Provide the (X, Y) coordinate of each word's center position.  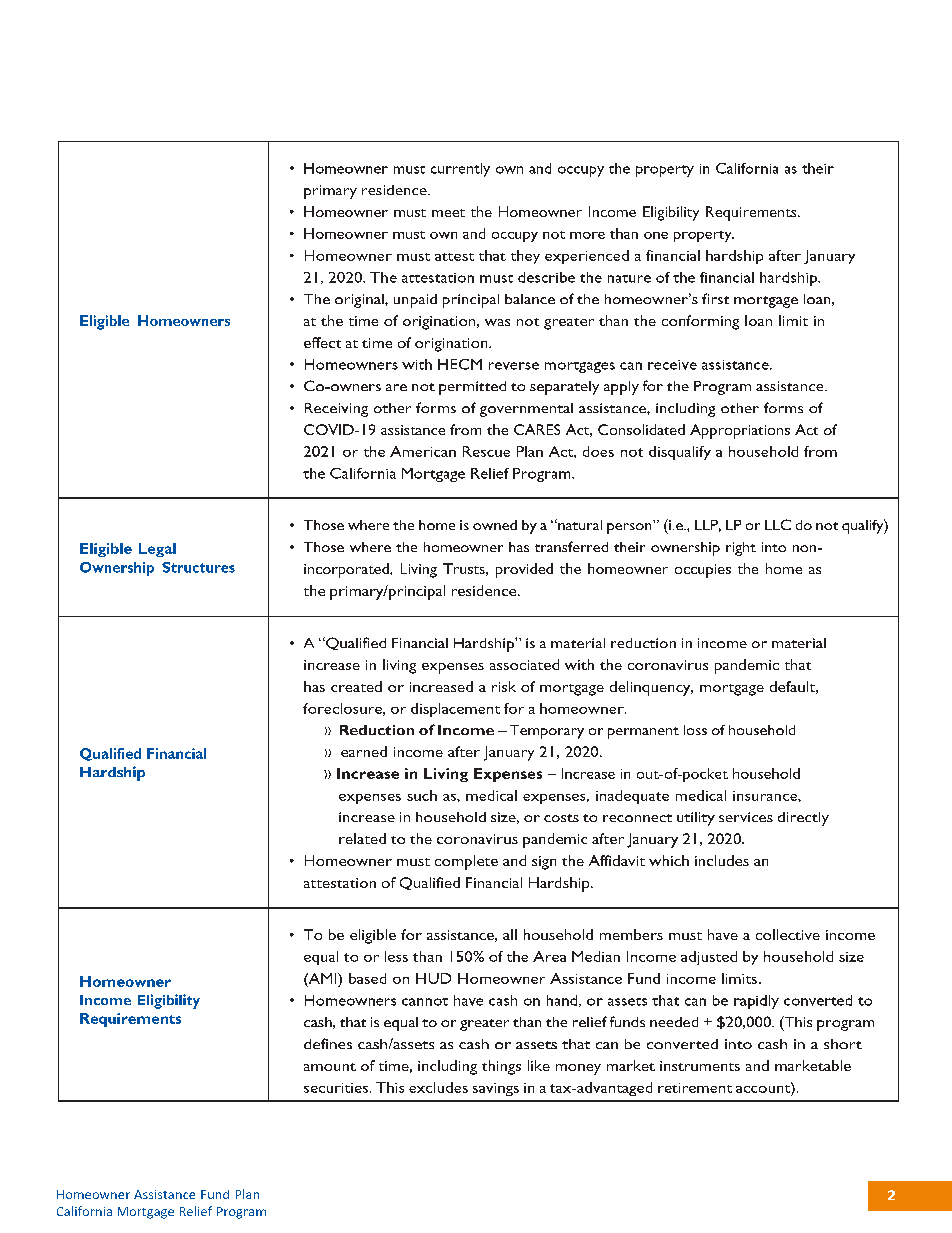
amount (330, 1067)
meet (448, 213)
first (715, 298)
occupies (703, 571)
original (360, 301)
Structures (198, 567)
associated (524, 664)
